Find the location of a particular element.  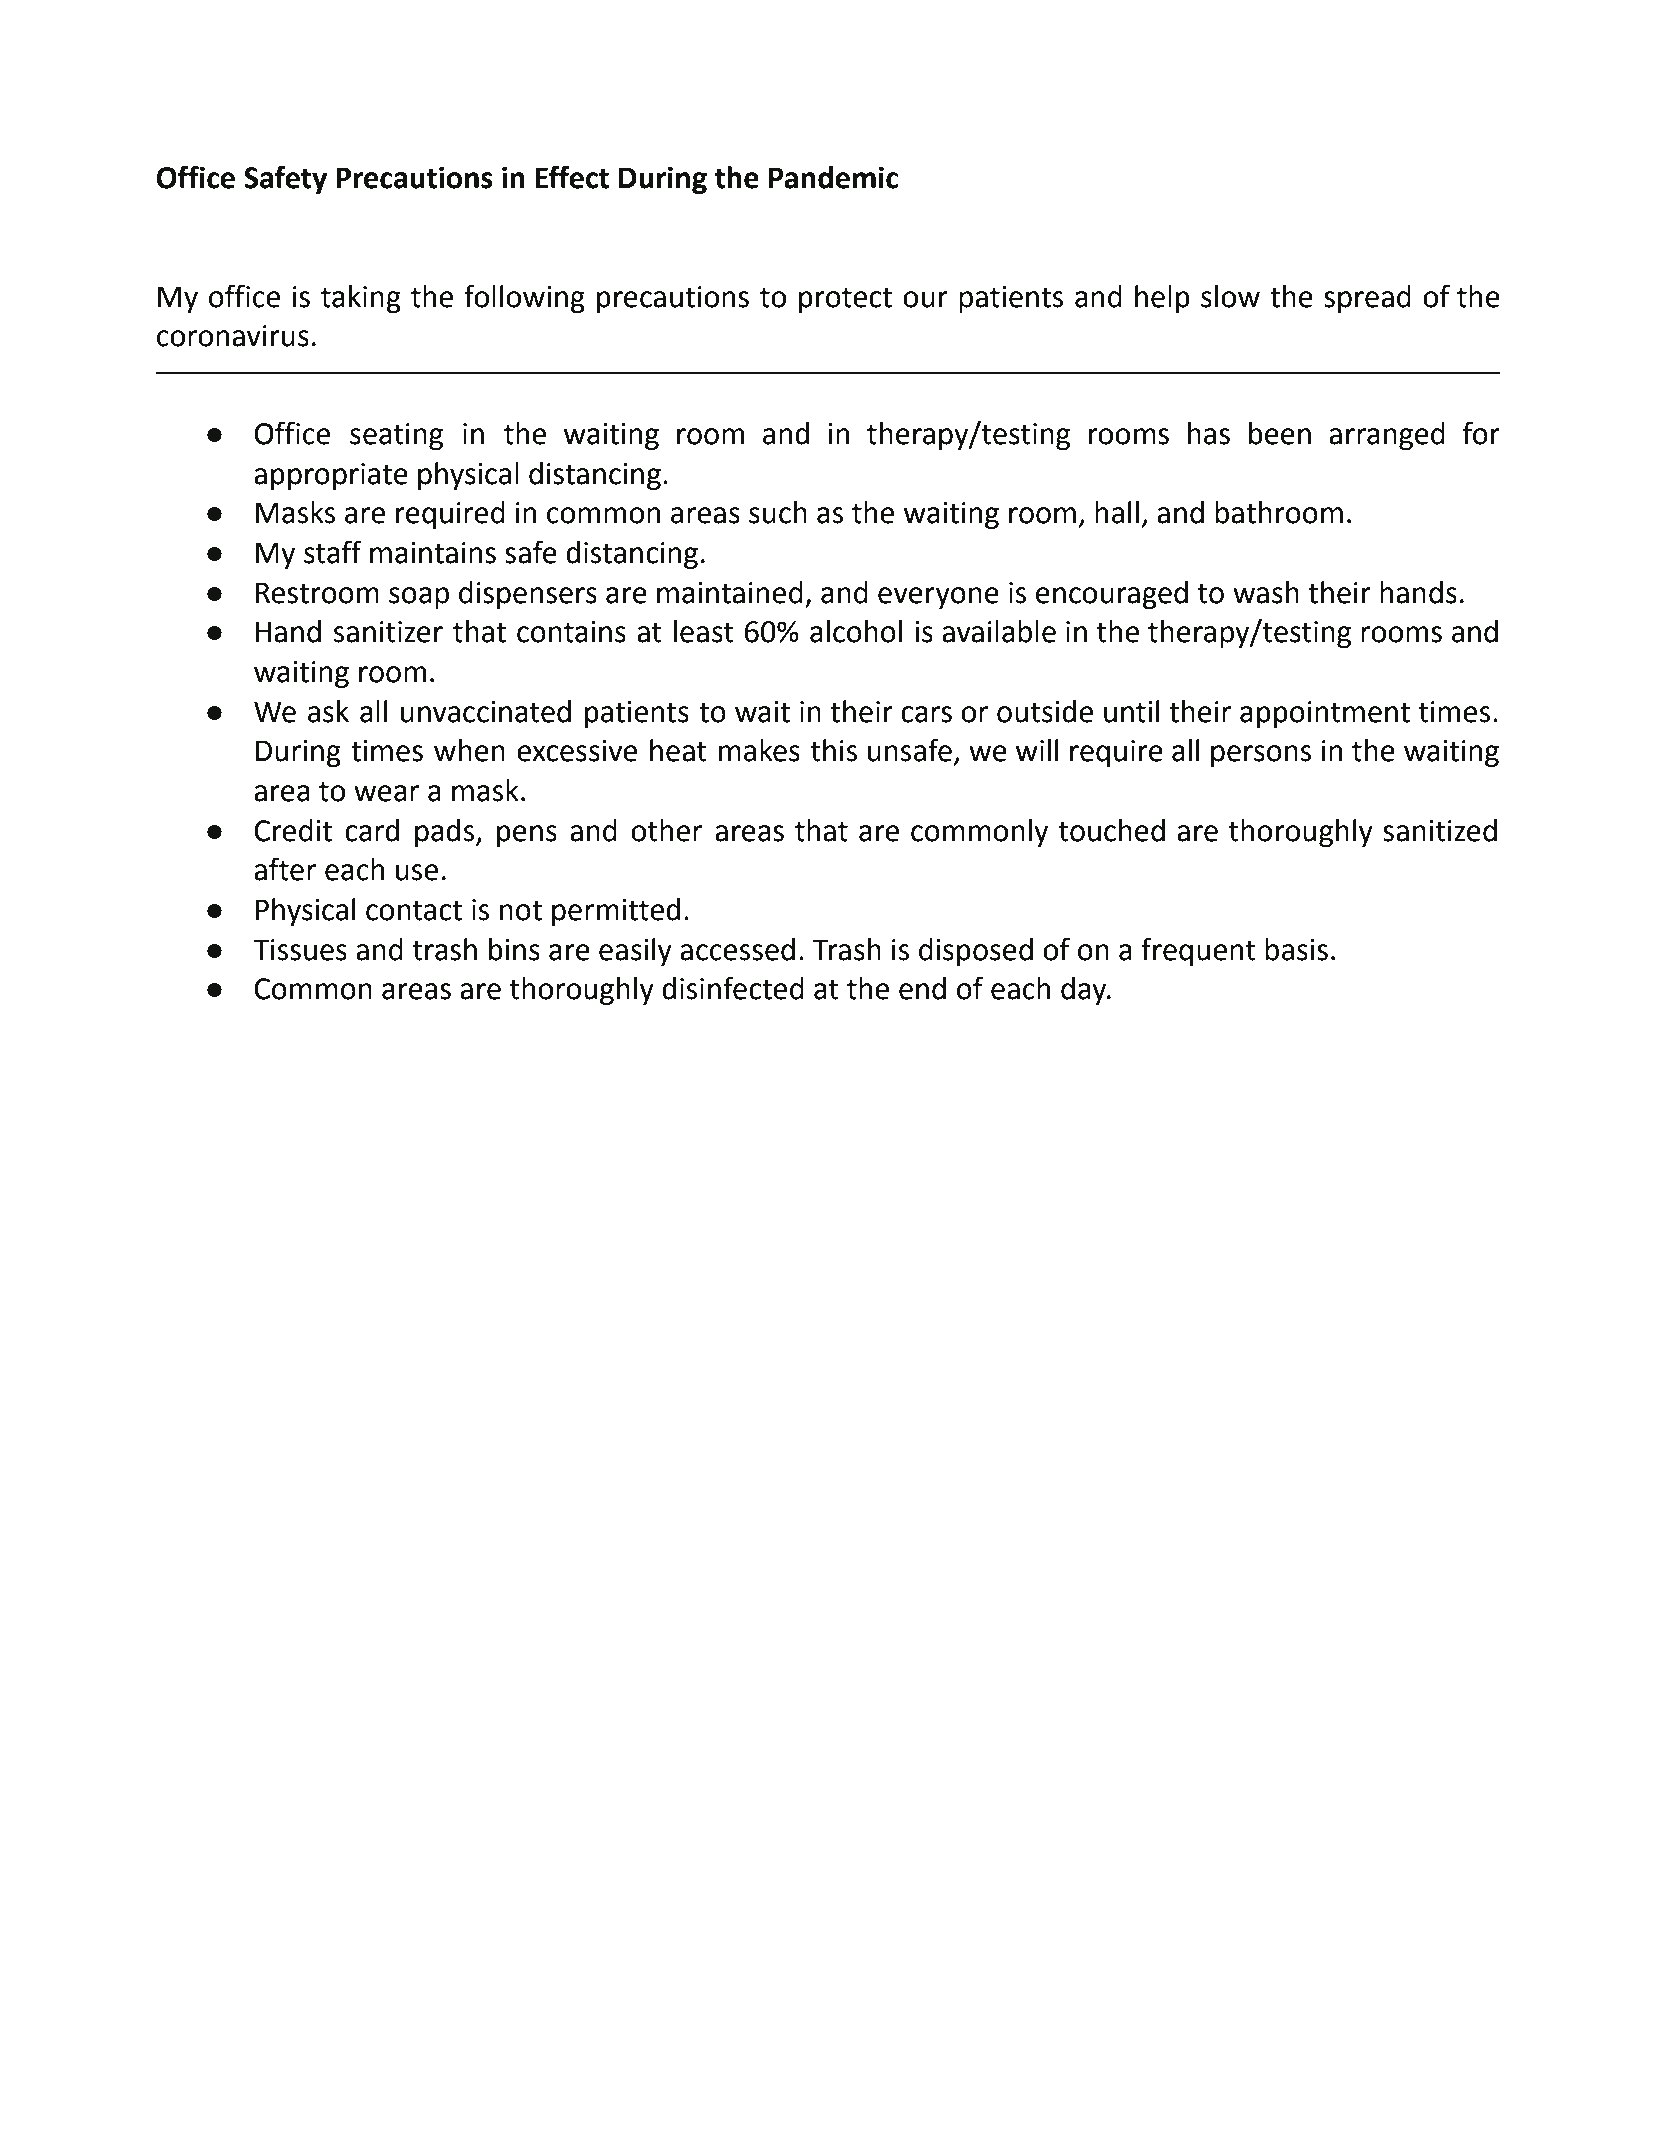

Effect is located at coordinates (572, 177).
